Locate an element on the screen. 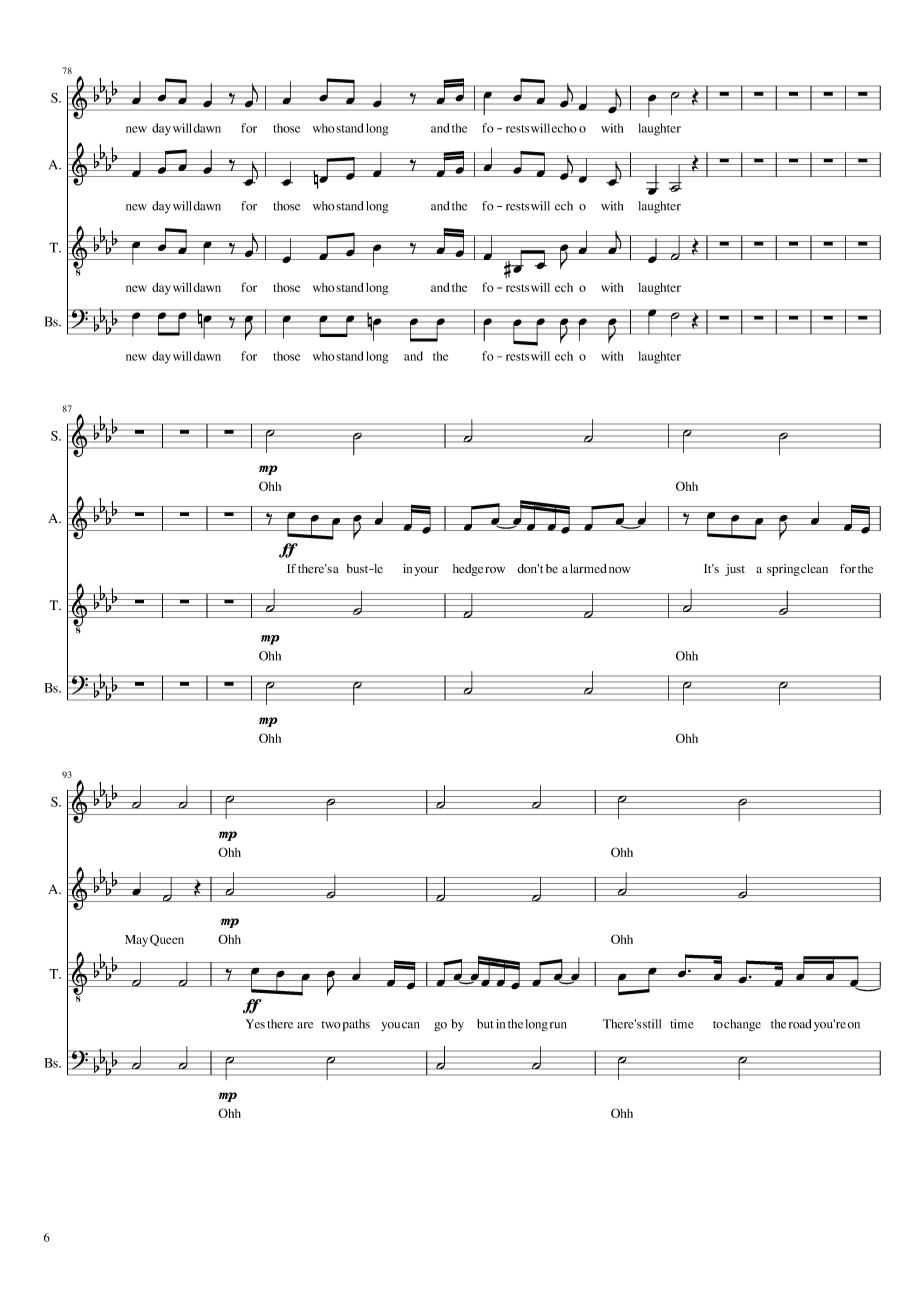 Image resolution: width=924 pixels, height=1308 pixels. two is located at coordinates (331, 1025).
